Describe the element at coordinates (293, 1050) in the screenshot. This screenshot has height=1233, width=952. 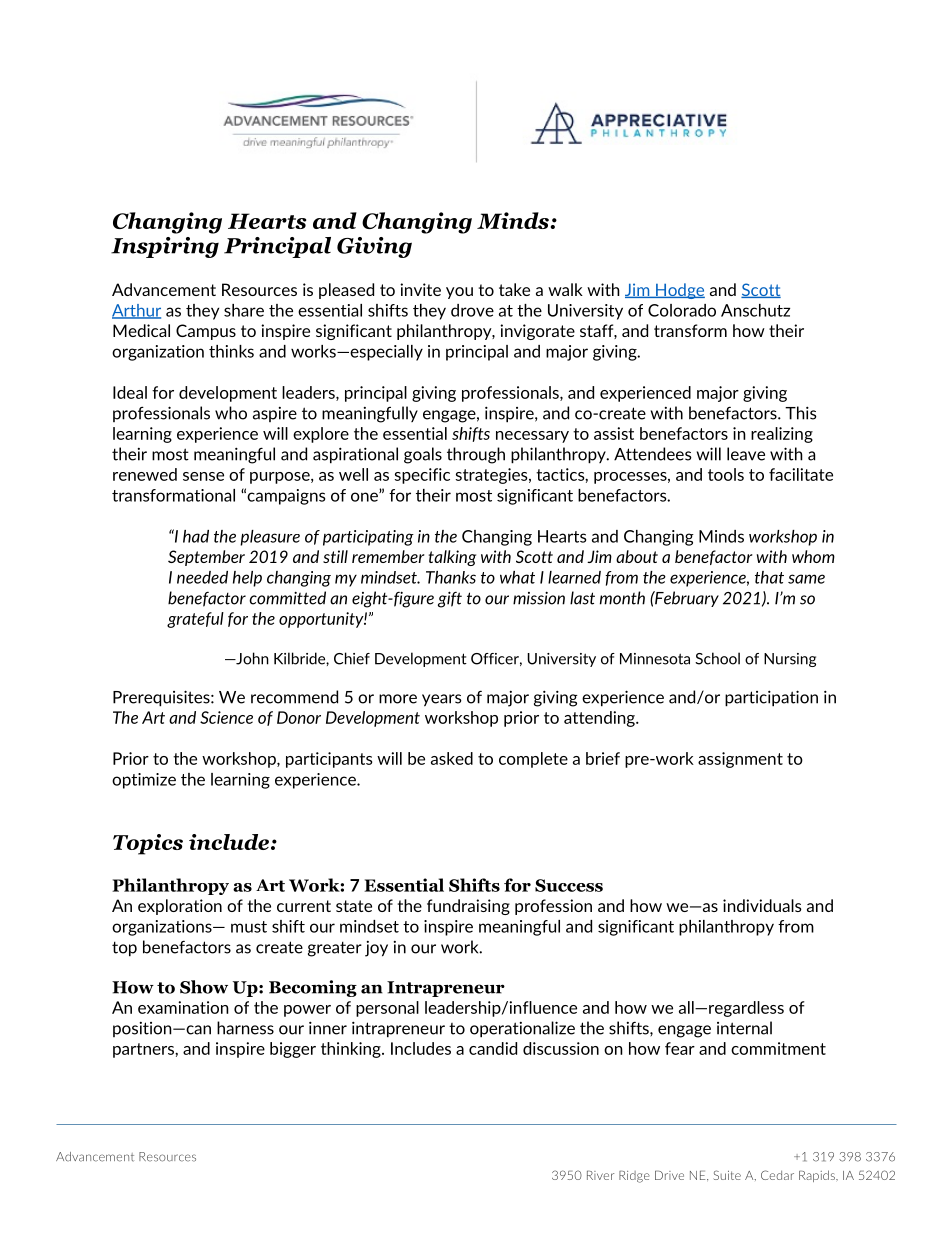
I see `bigger` at that location.
